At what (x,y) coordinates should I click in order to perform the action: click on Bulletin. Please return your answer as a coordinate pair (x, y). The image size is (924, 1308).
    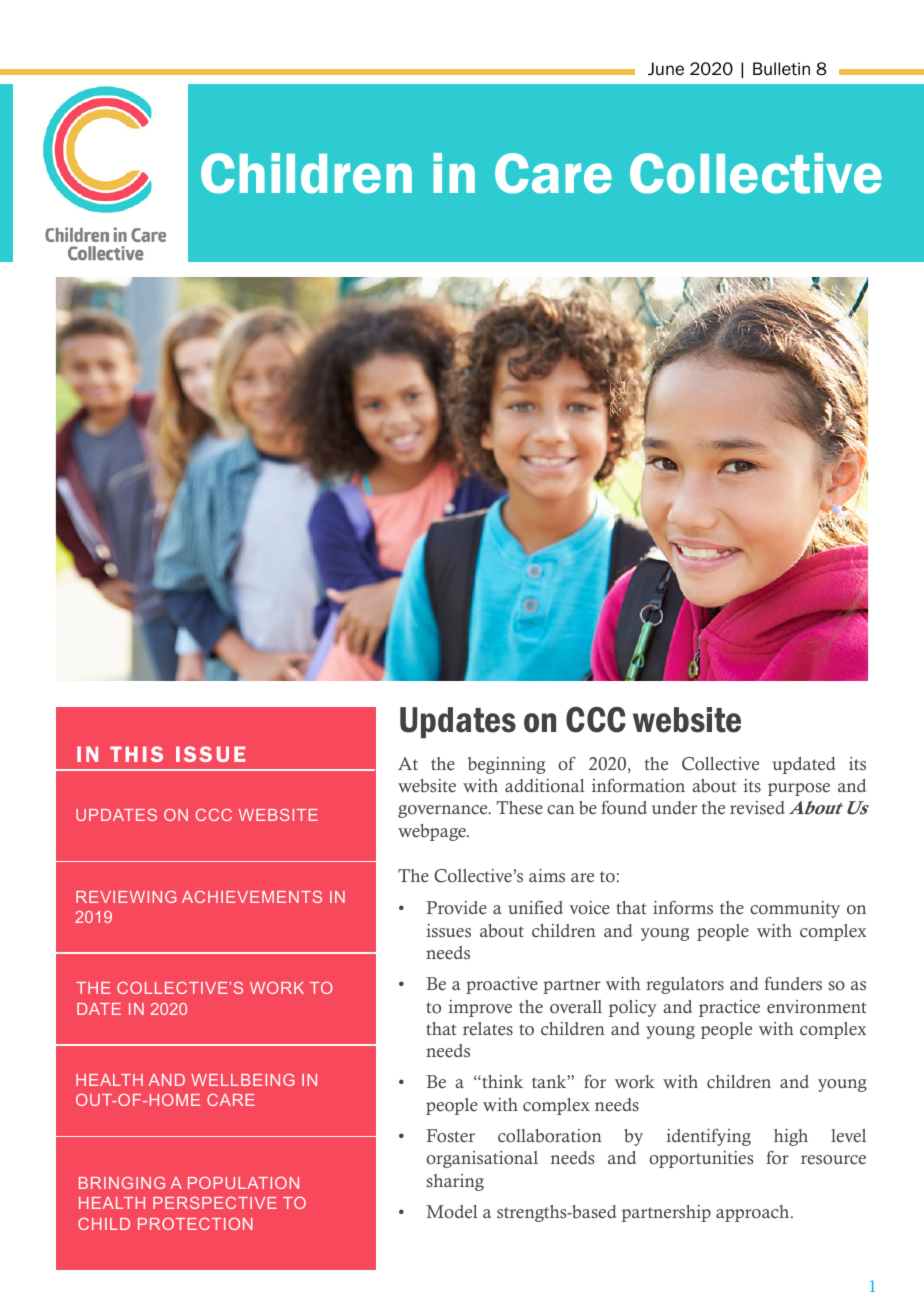
    Looking at the image, I should click on (781, 69).
